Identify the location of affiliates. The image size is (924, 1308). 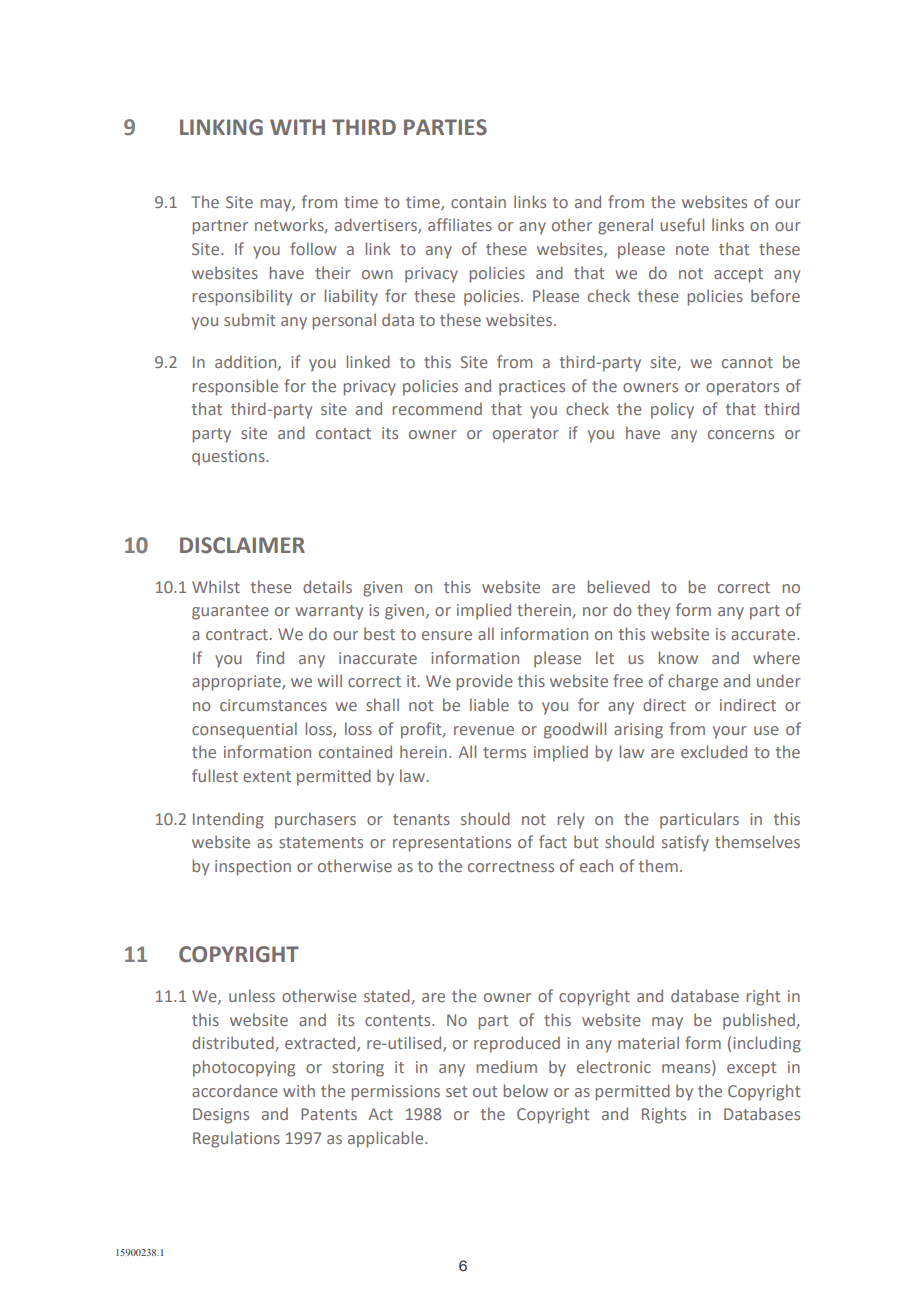
(460, 224).
